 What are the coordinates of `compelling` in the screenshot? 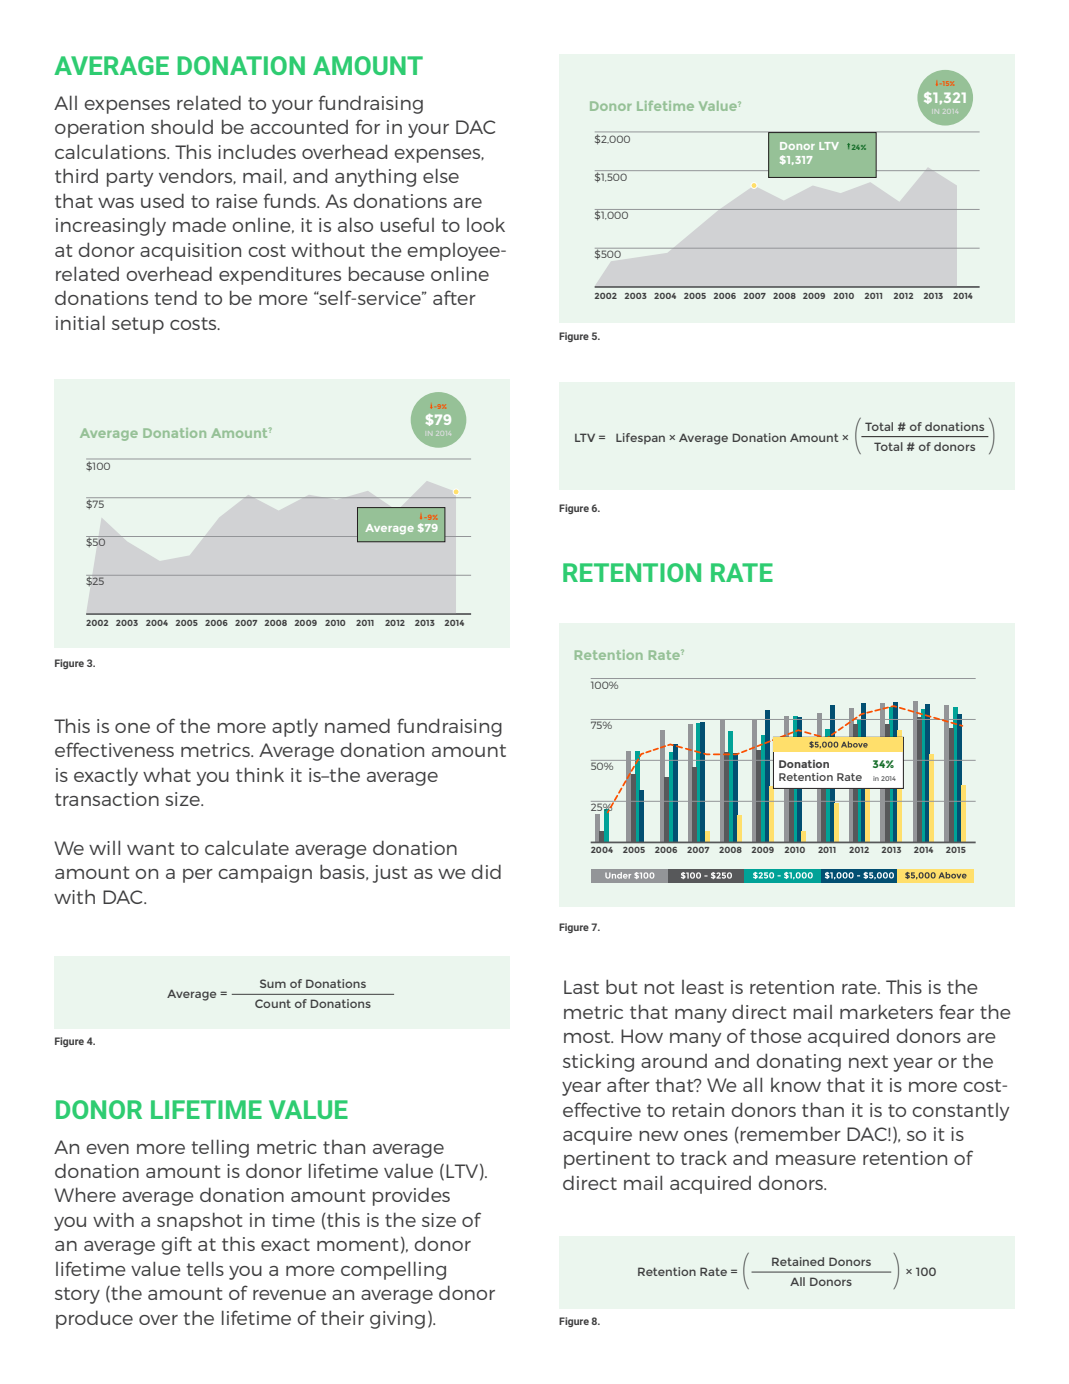 It's located at (393, 1270).
